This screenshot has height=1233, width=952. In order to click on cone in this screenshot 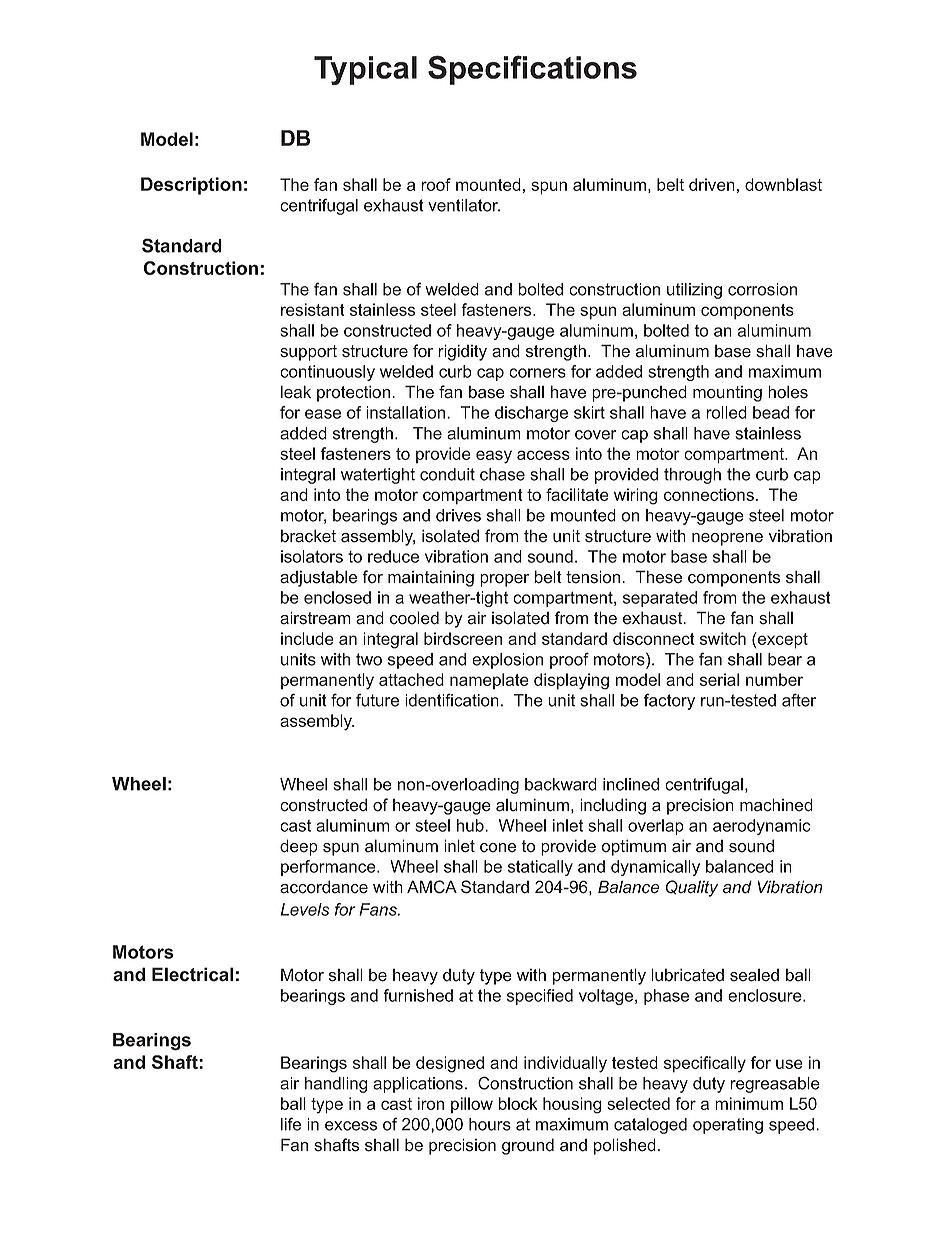, I will do `click(498, 848)`.
